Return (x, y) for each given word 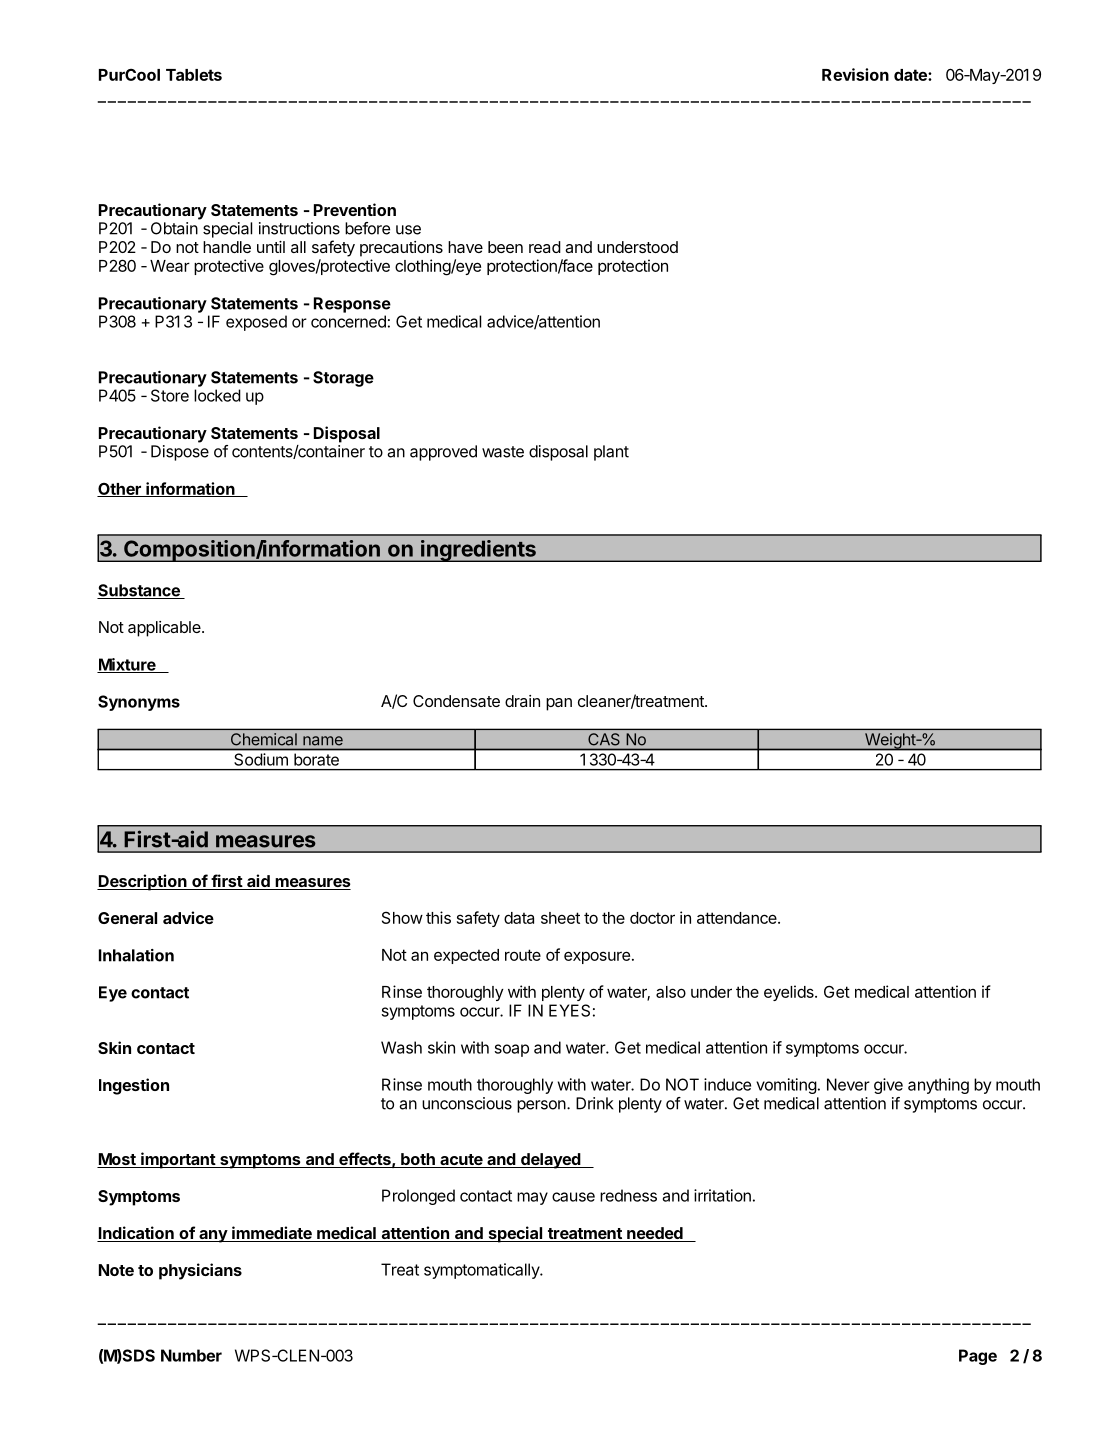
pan (559, 704)
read (545, 247)
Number (191, 1355)
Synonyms (139, 703)
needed (655, 1234)
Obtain (174, 228)
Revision (855, 74)
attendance (738, 918)
